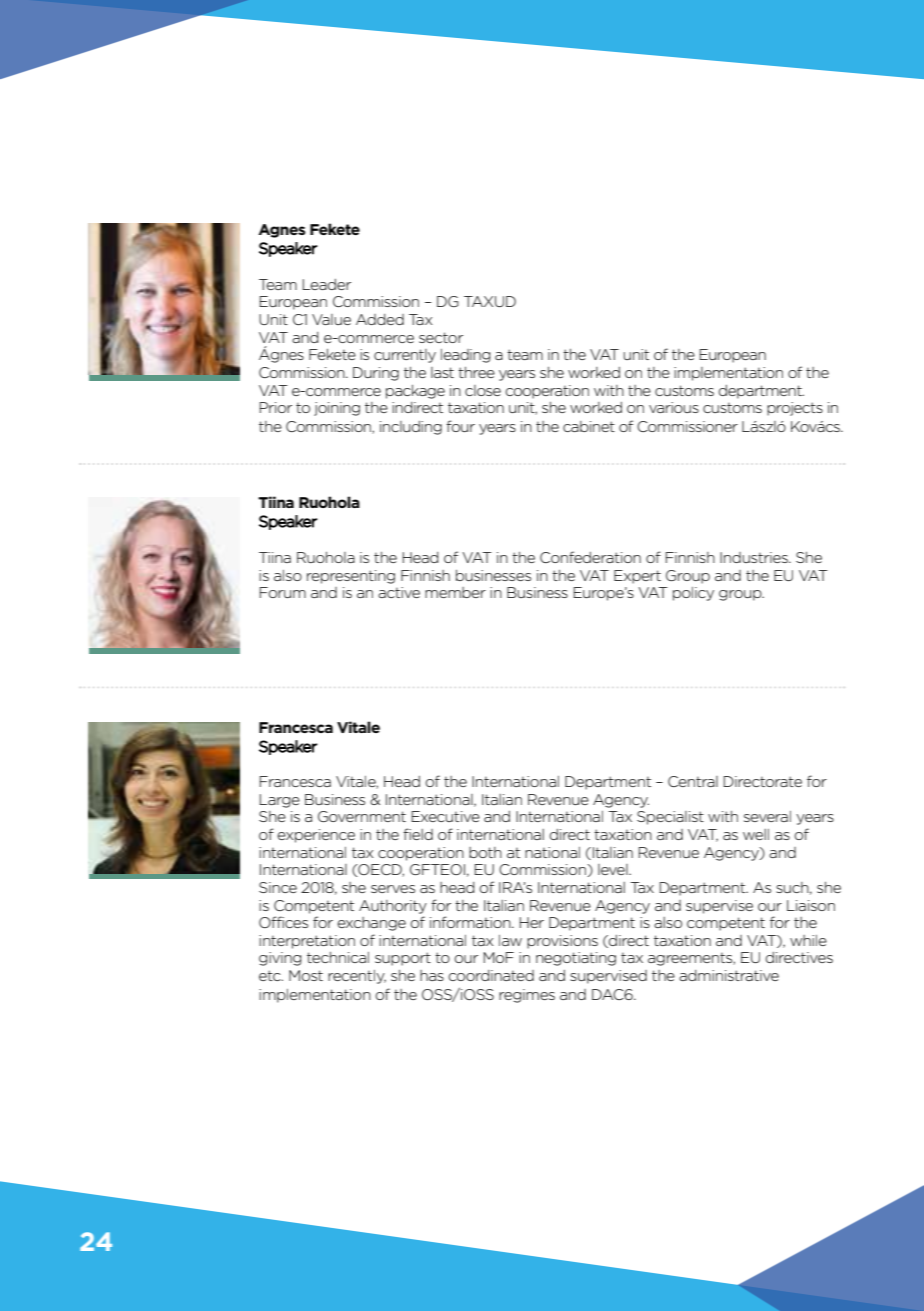 The height and width of the image is (1311, 924). I want to click on leading, so click(465, 356).
